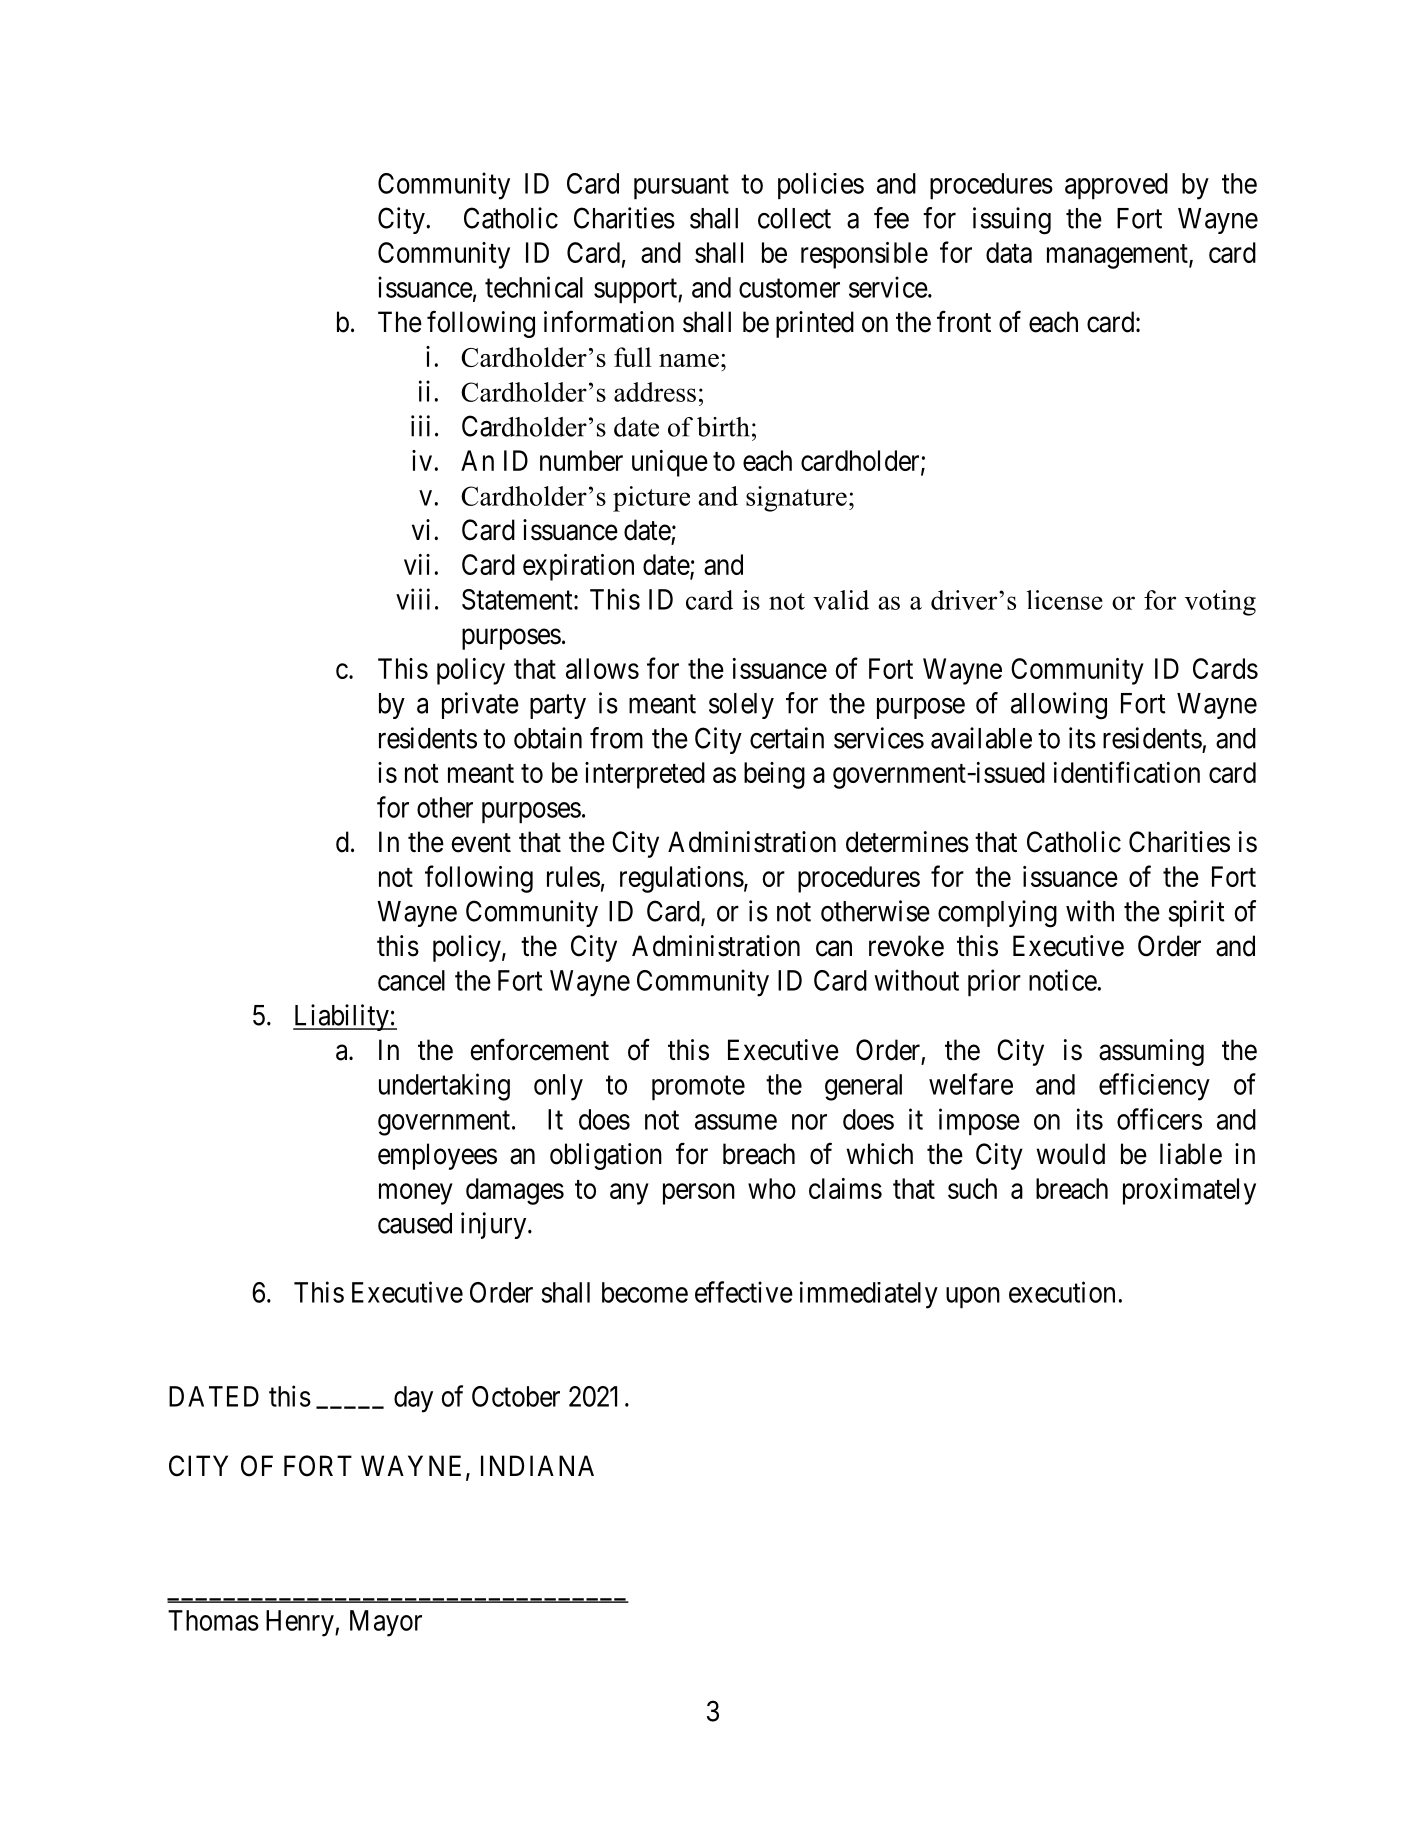 The width and height of the screenshot is (1424, 1843). Describe the element at coordinates (1059, 706) in the screenshot. I see `allowing` at that location.
